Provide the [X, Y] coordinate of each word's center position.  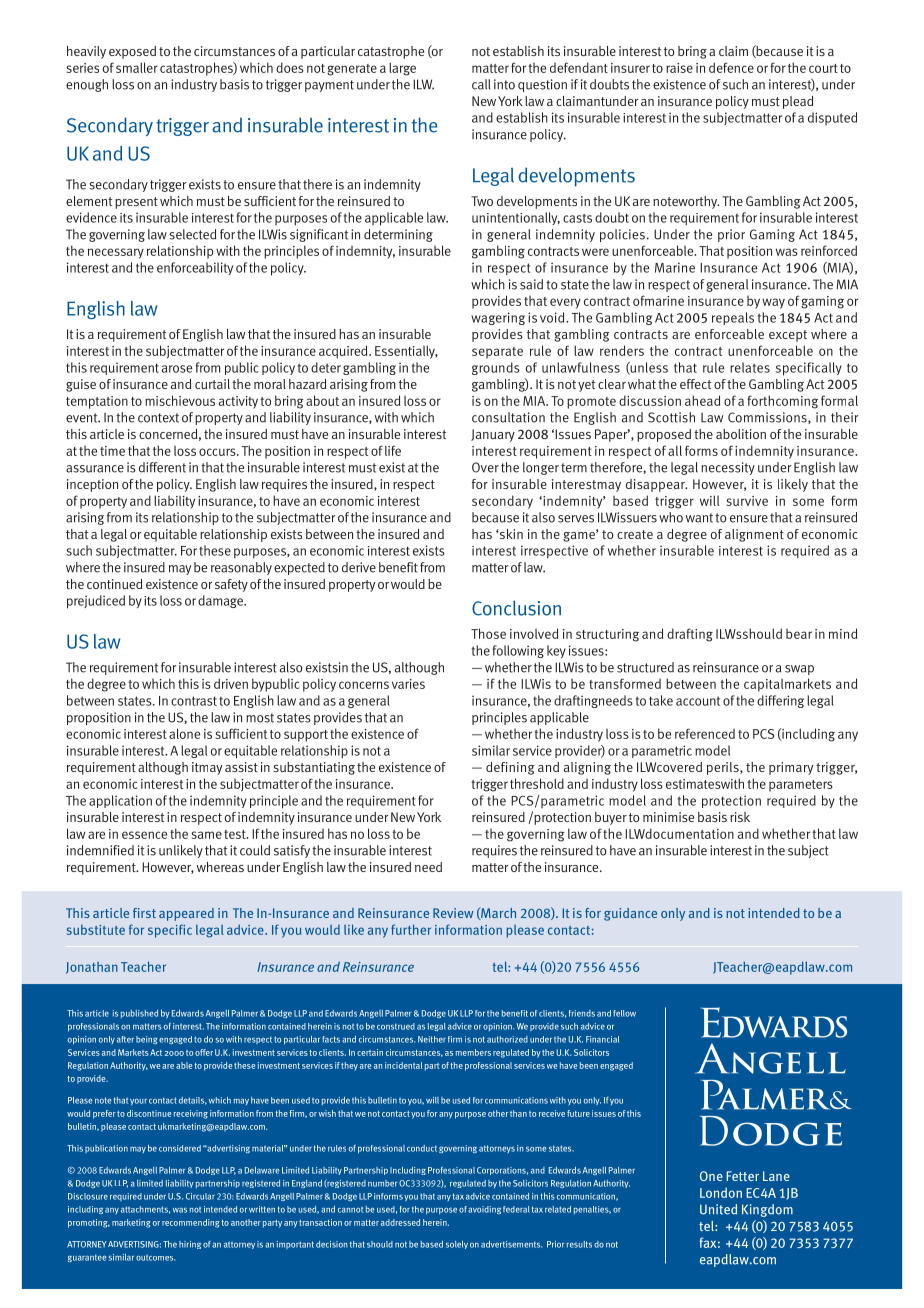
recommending [191, 1223]
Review [453, 913]
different [162, 467]
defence [731, 67]
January [493, 435]
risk [740, 817]
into [504, 84]
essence [144, 835]
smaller [137, 67]
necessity [728, 468]
